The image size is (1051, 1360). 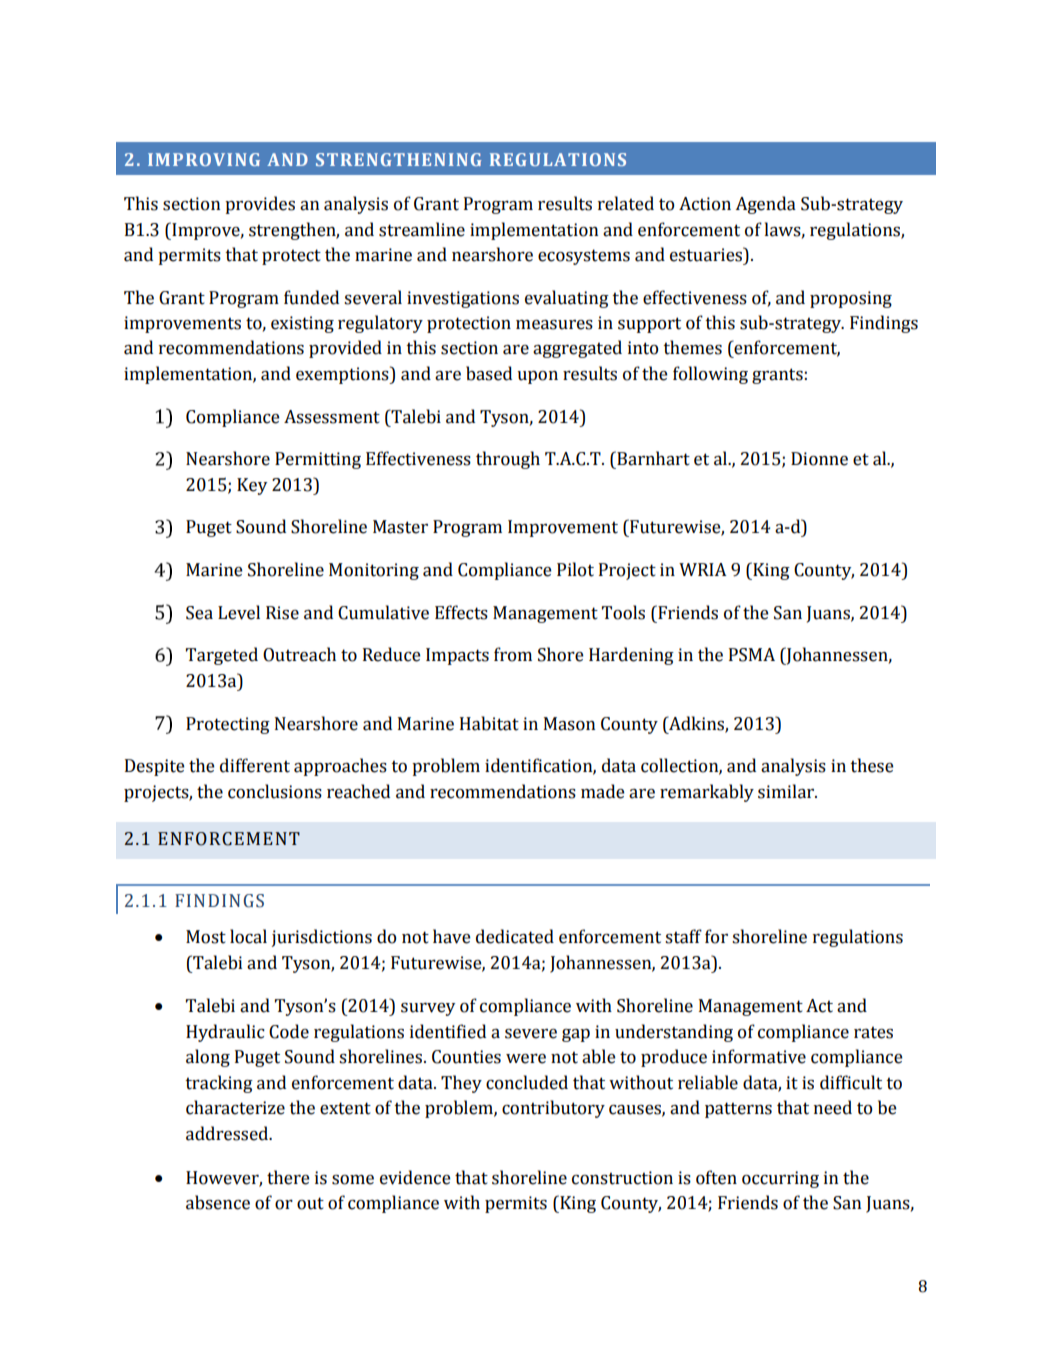 I want to click on Targeted, so click(x=222, y=656).
